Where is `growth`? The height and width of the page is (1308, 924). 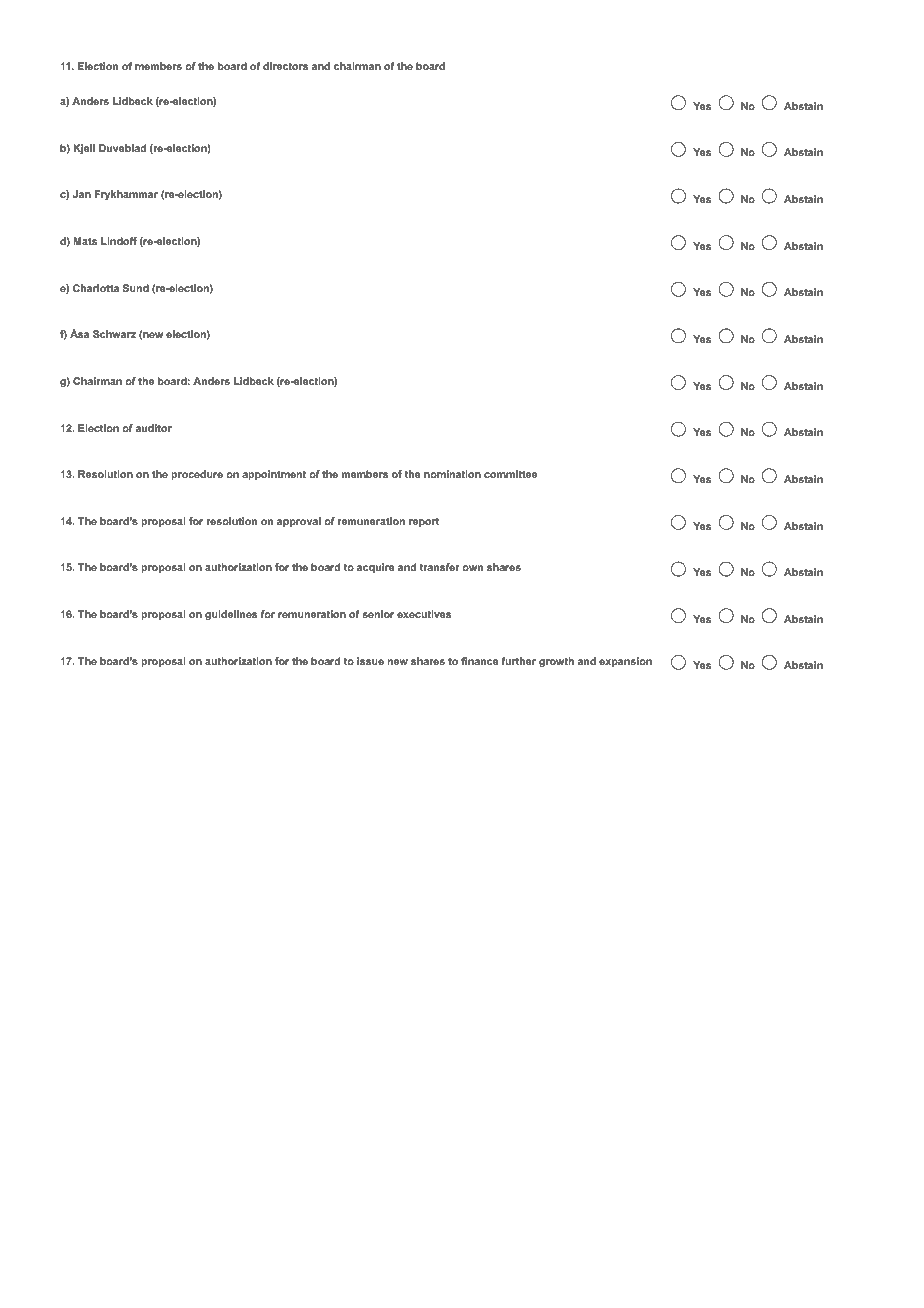
growth is located at coordinates (556, 662).
